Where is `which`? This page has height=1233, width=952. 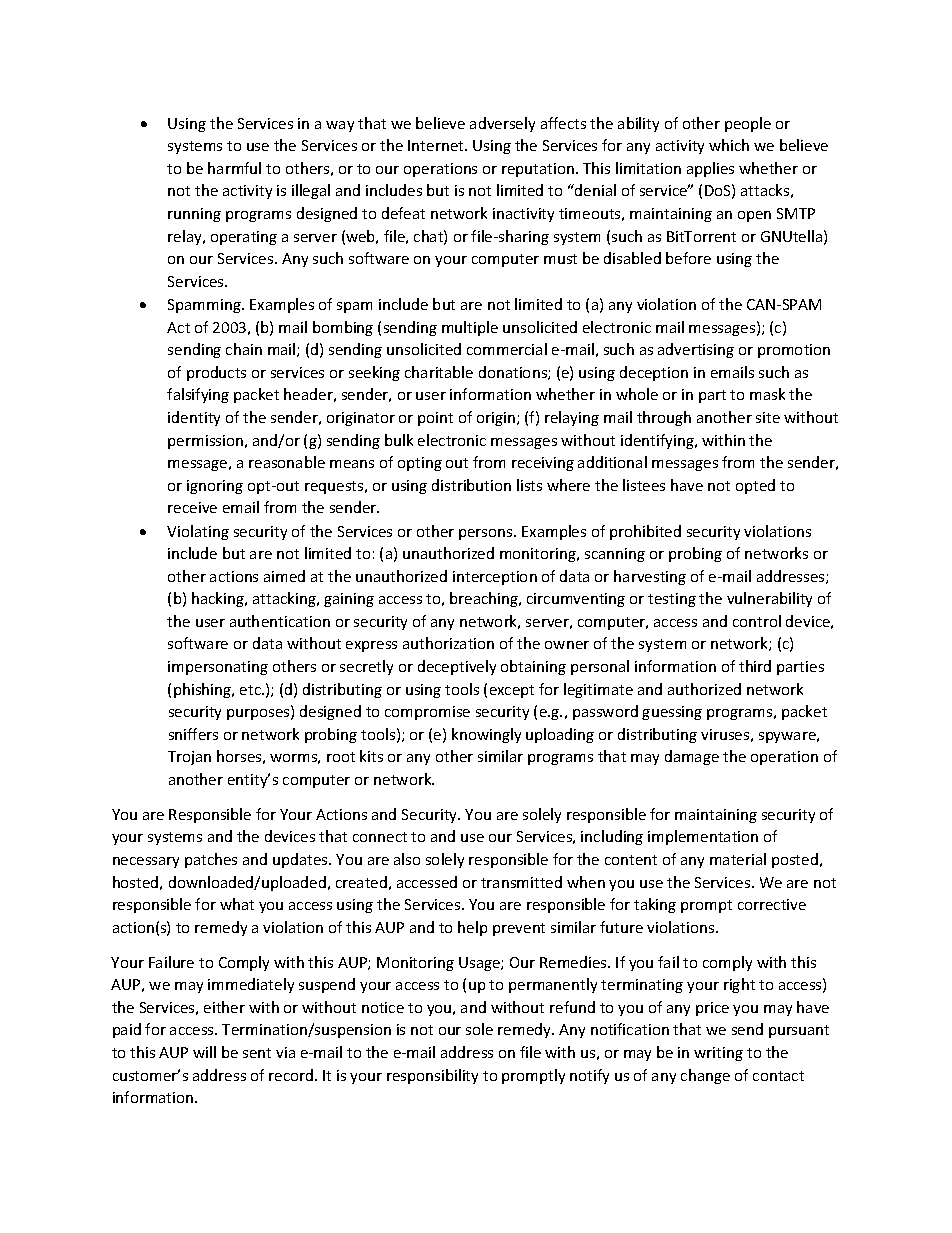 which is located at coordinates (729, 145).
